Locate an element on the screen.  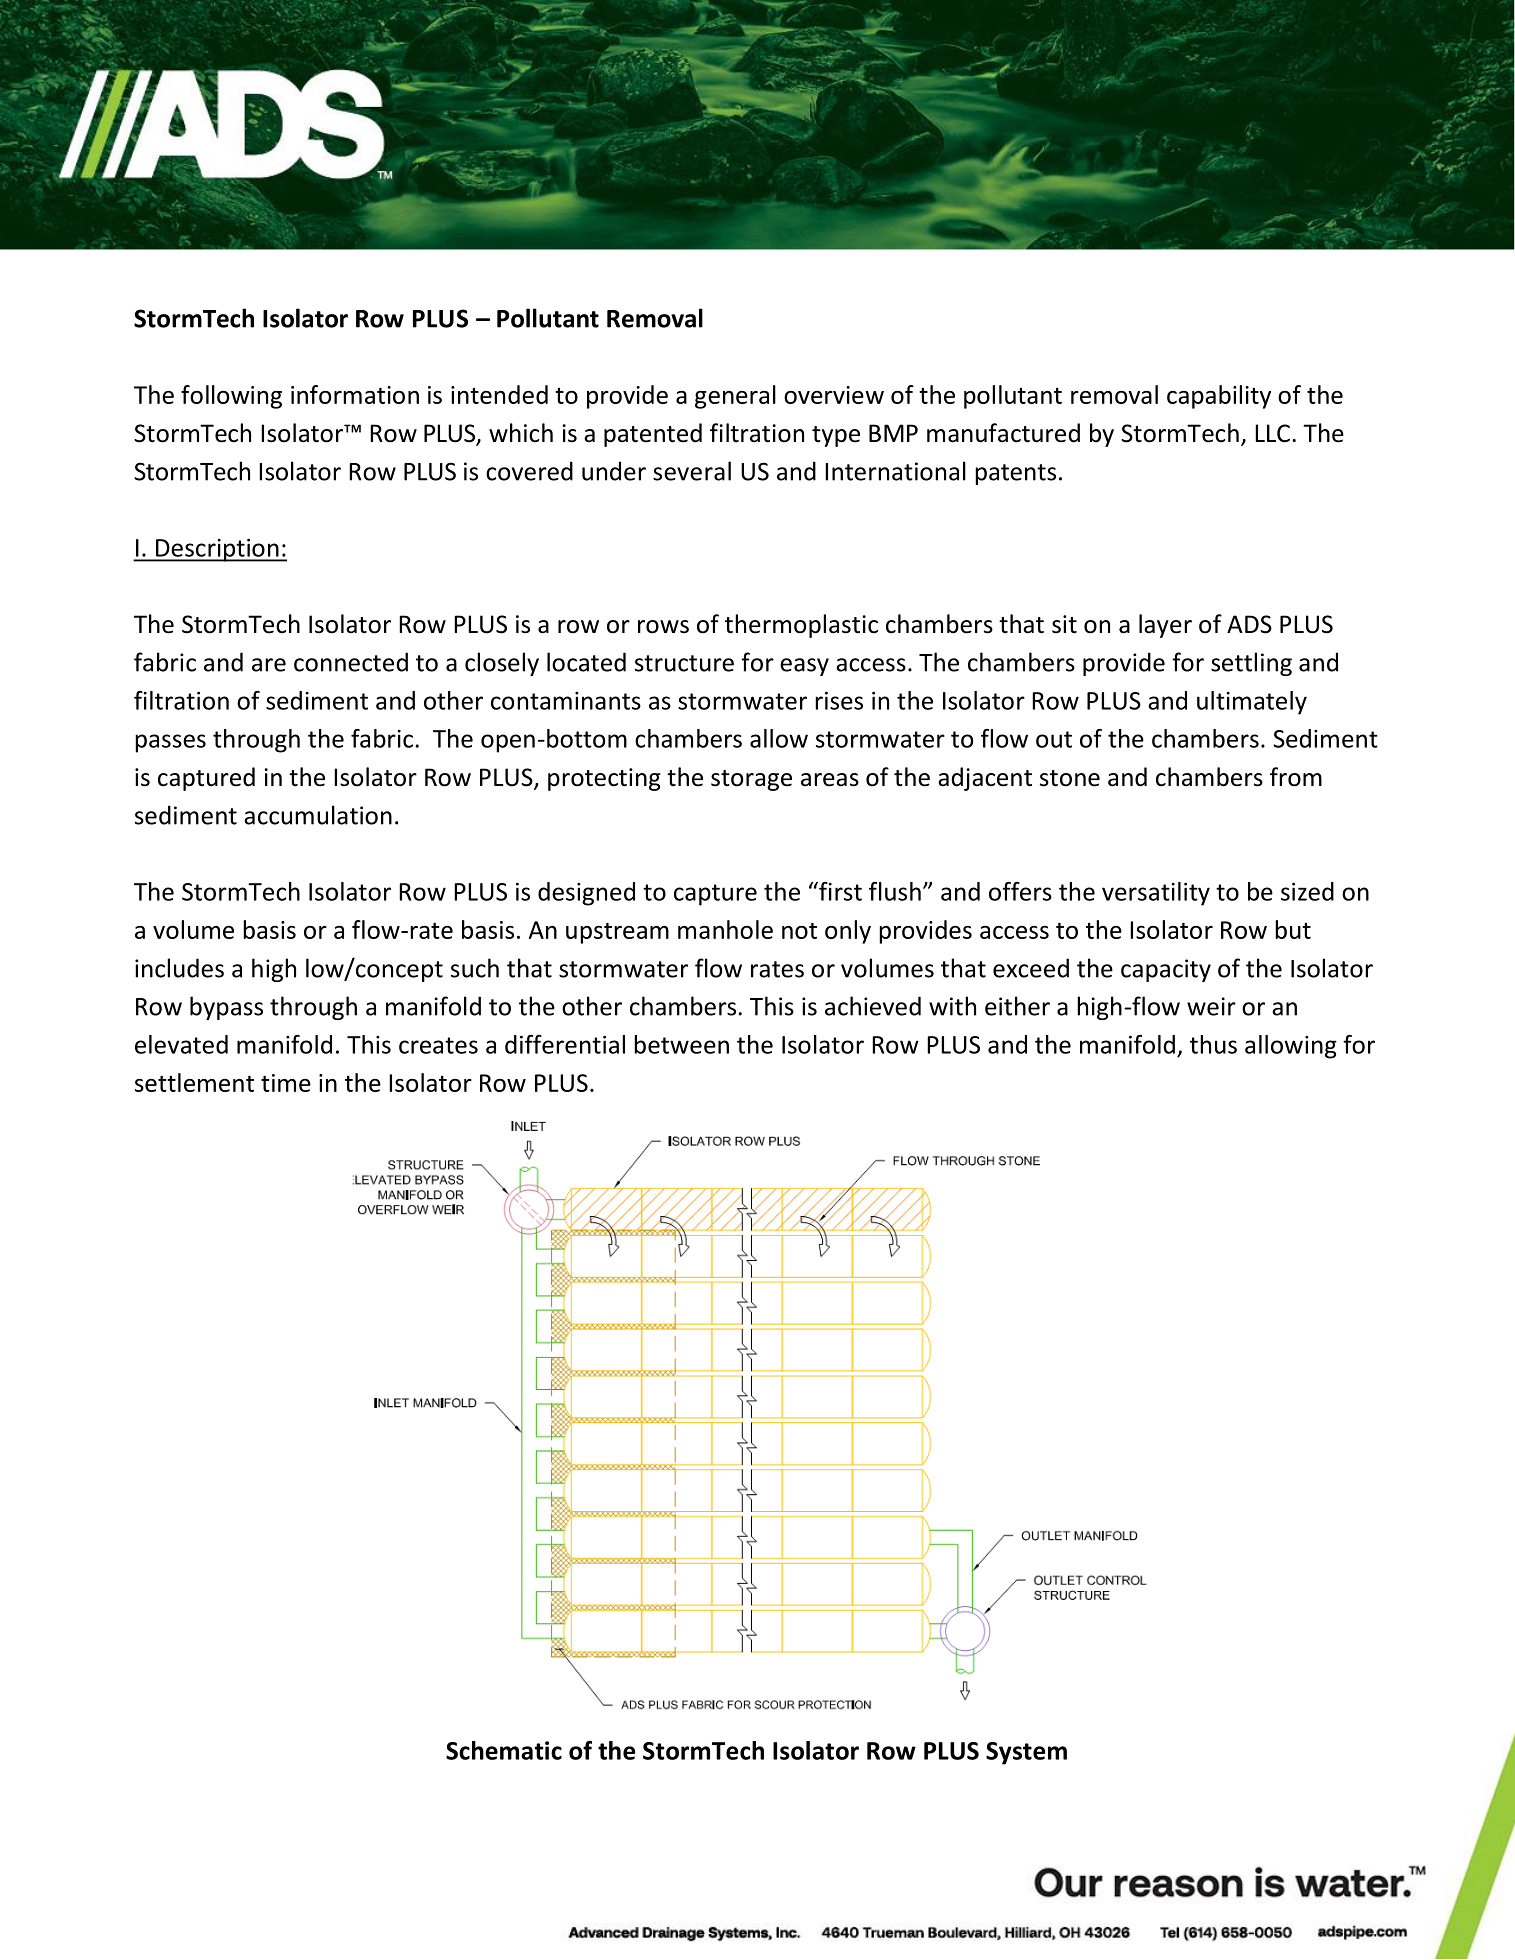
information is located at coordinates (355, 394).
